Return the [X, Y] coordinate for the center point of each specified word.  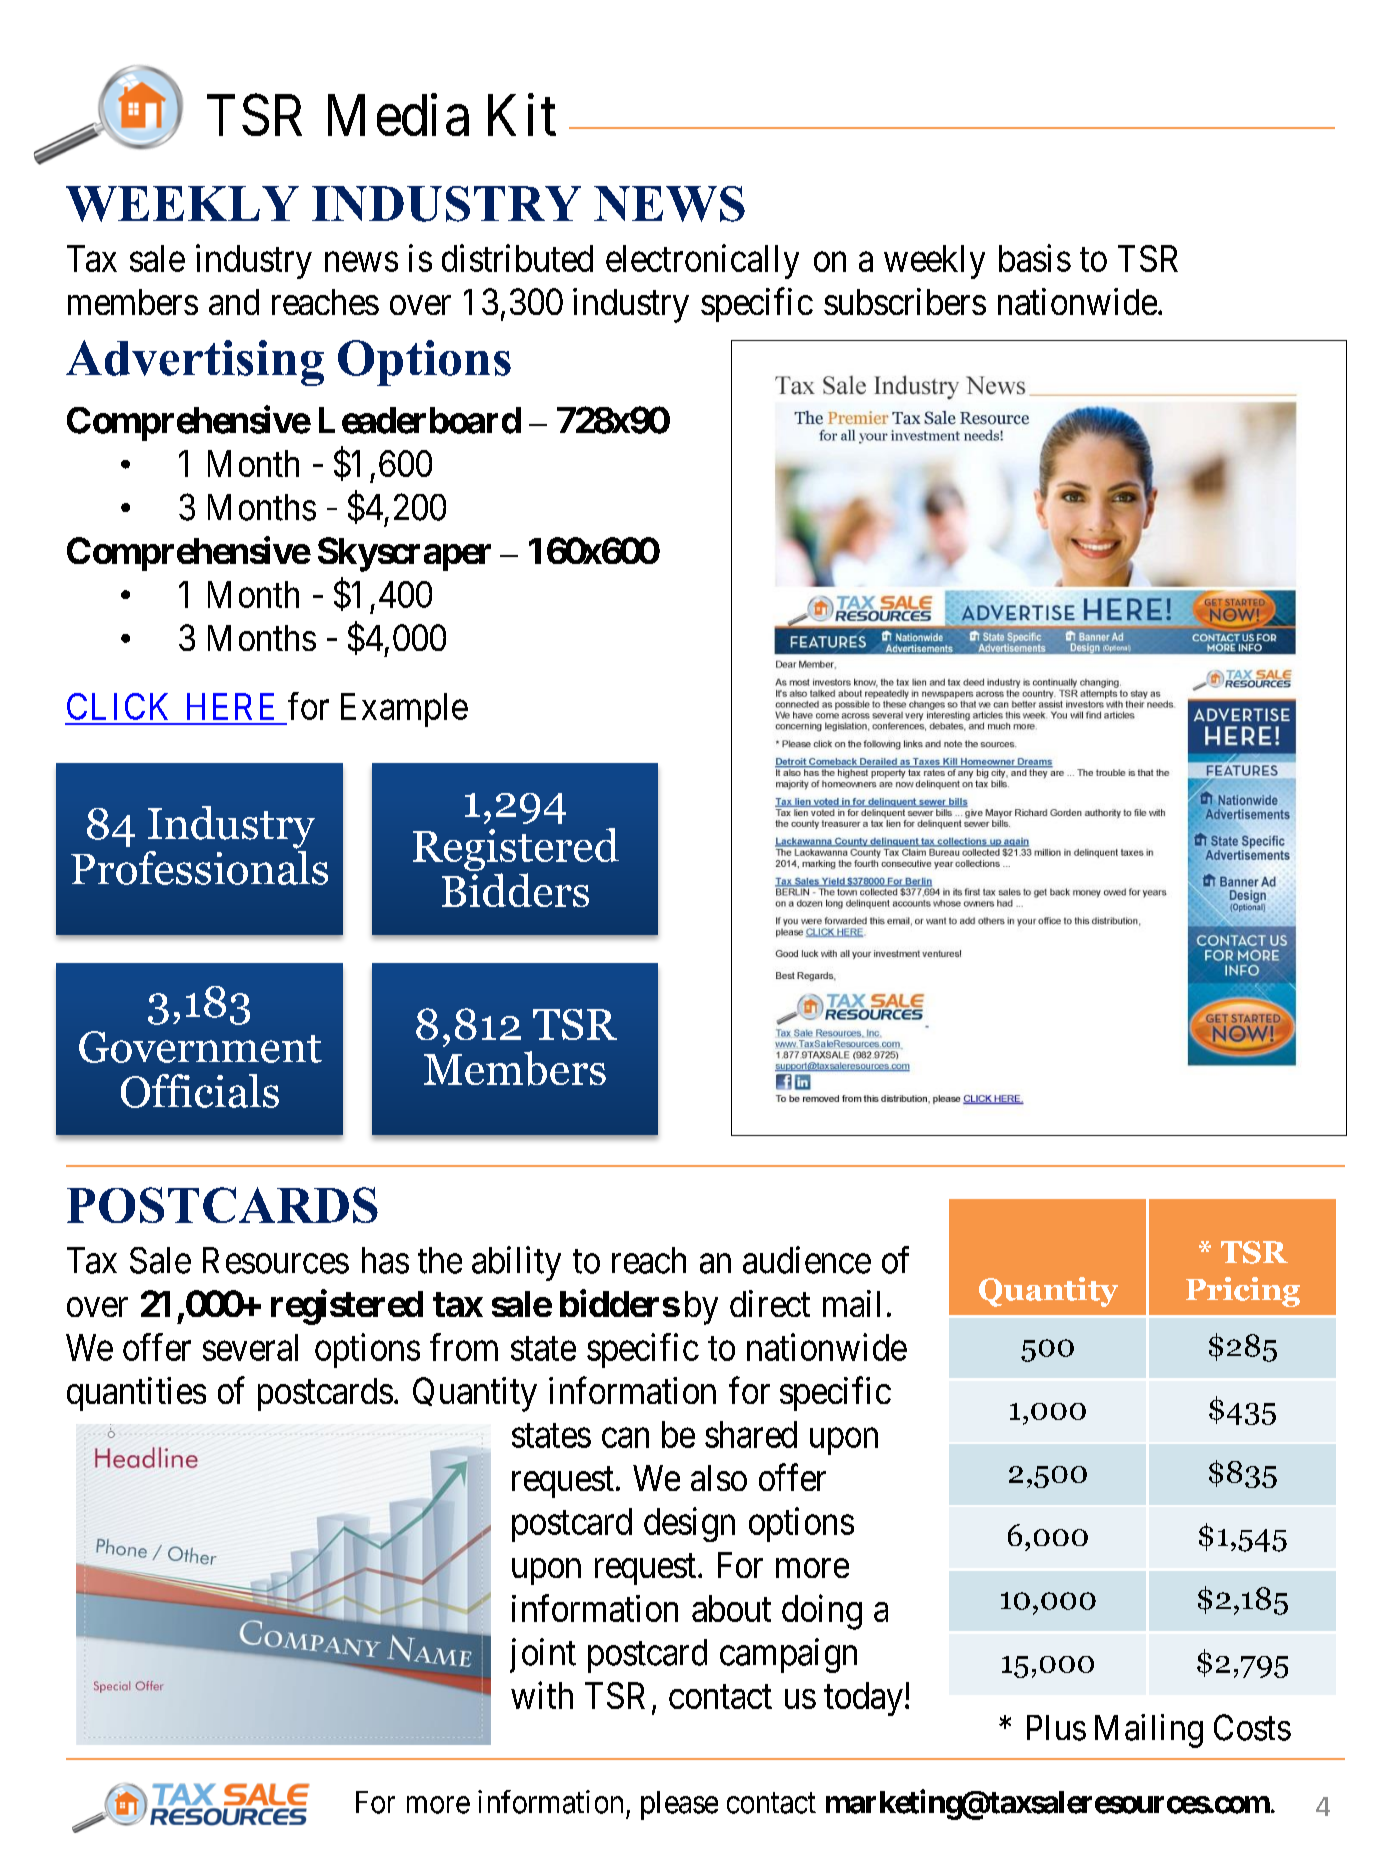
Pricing [1243, 1292]
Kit [522, 115]
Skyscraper [404, 554]
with [542, 1695]
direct [770, 1303]
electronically [702, 261]
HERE [230, 706]
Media [398, 115]
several [250, 1347]
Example [404, 710]
